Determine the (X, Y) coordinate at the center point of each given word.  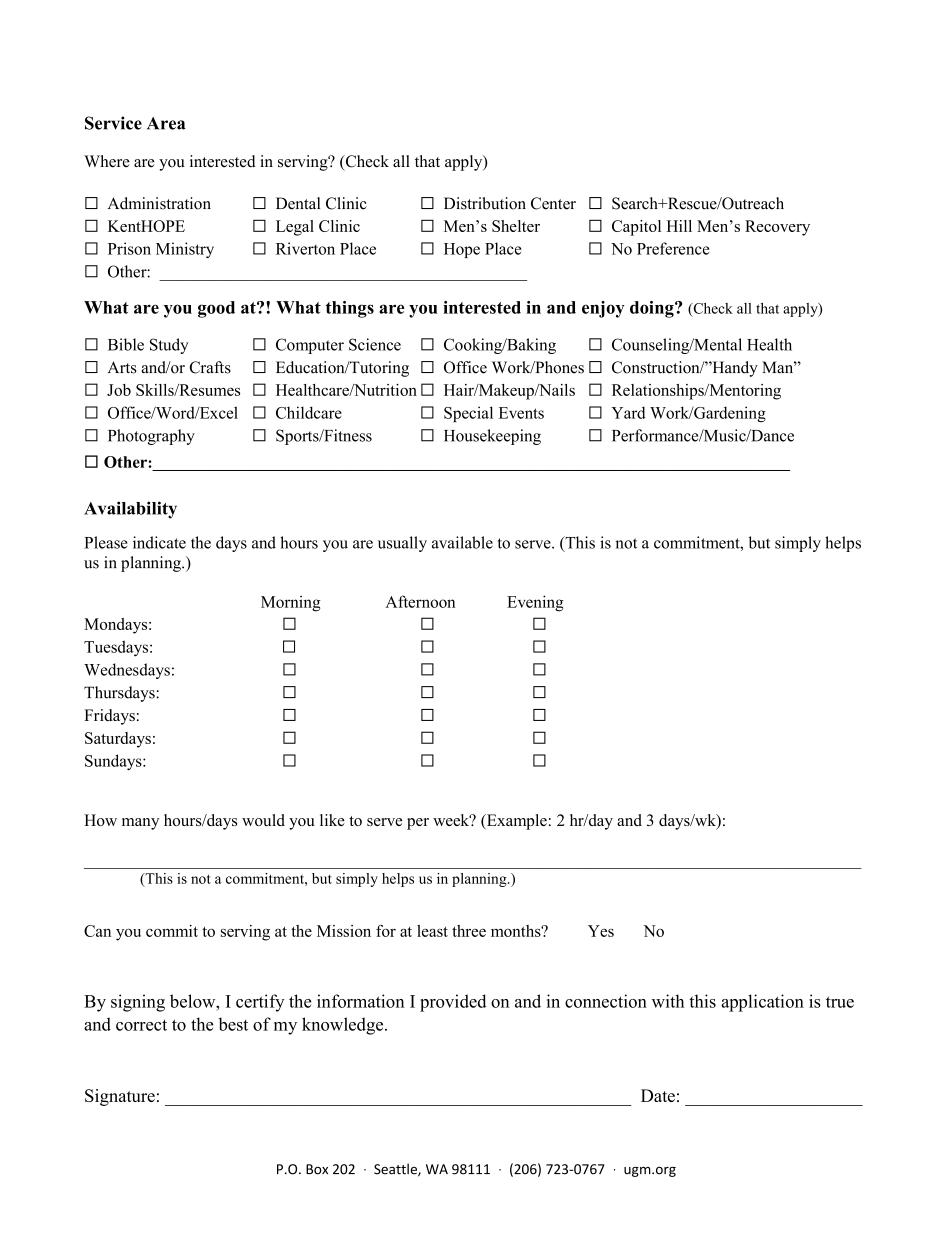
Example (515, 822)
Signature (120, 1097)
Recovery (777, 228)
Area (166, 123)
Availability (130, 510)
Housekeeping (492, 437)
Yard (629, 412)
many (140, 824)
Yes (601, 931)
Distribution (485, 203)
